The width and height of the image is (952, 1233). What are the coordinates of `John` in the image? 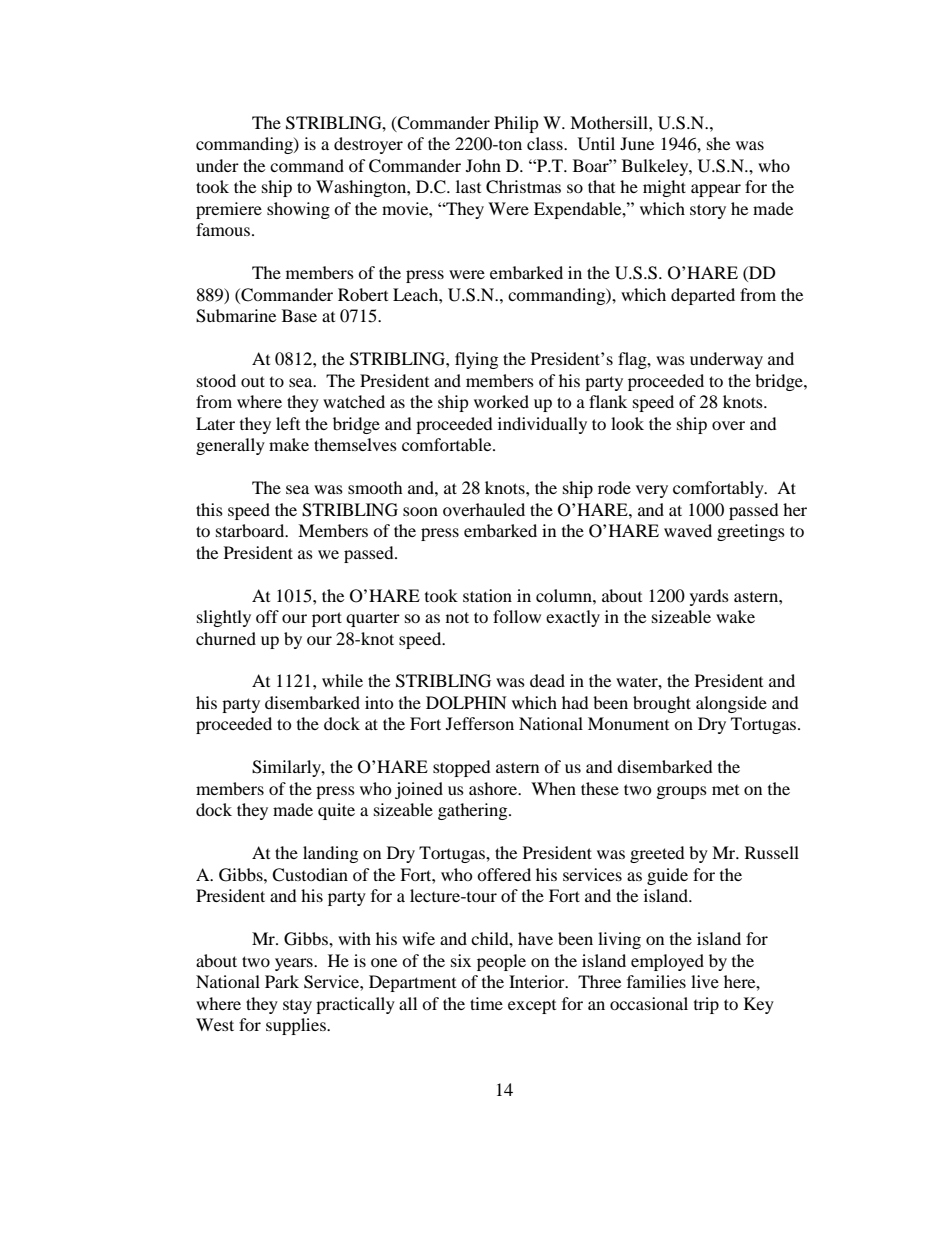 It's located at (483, 165).
